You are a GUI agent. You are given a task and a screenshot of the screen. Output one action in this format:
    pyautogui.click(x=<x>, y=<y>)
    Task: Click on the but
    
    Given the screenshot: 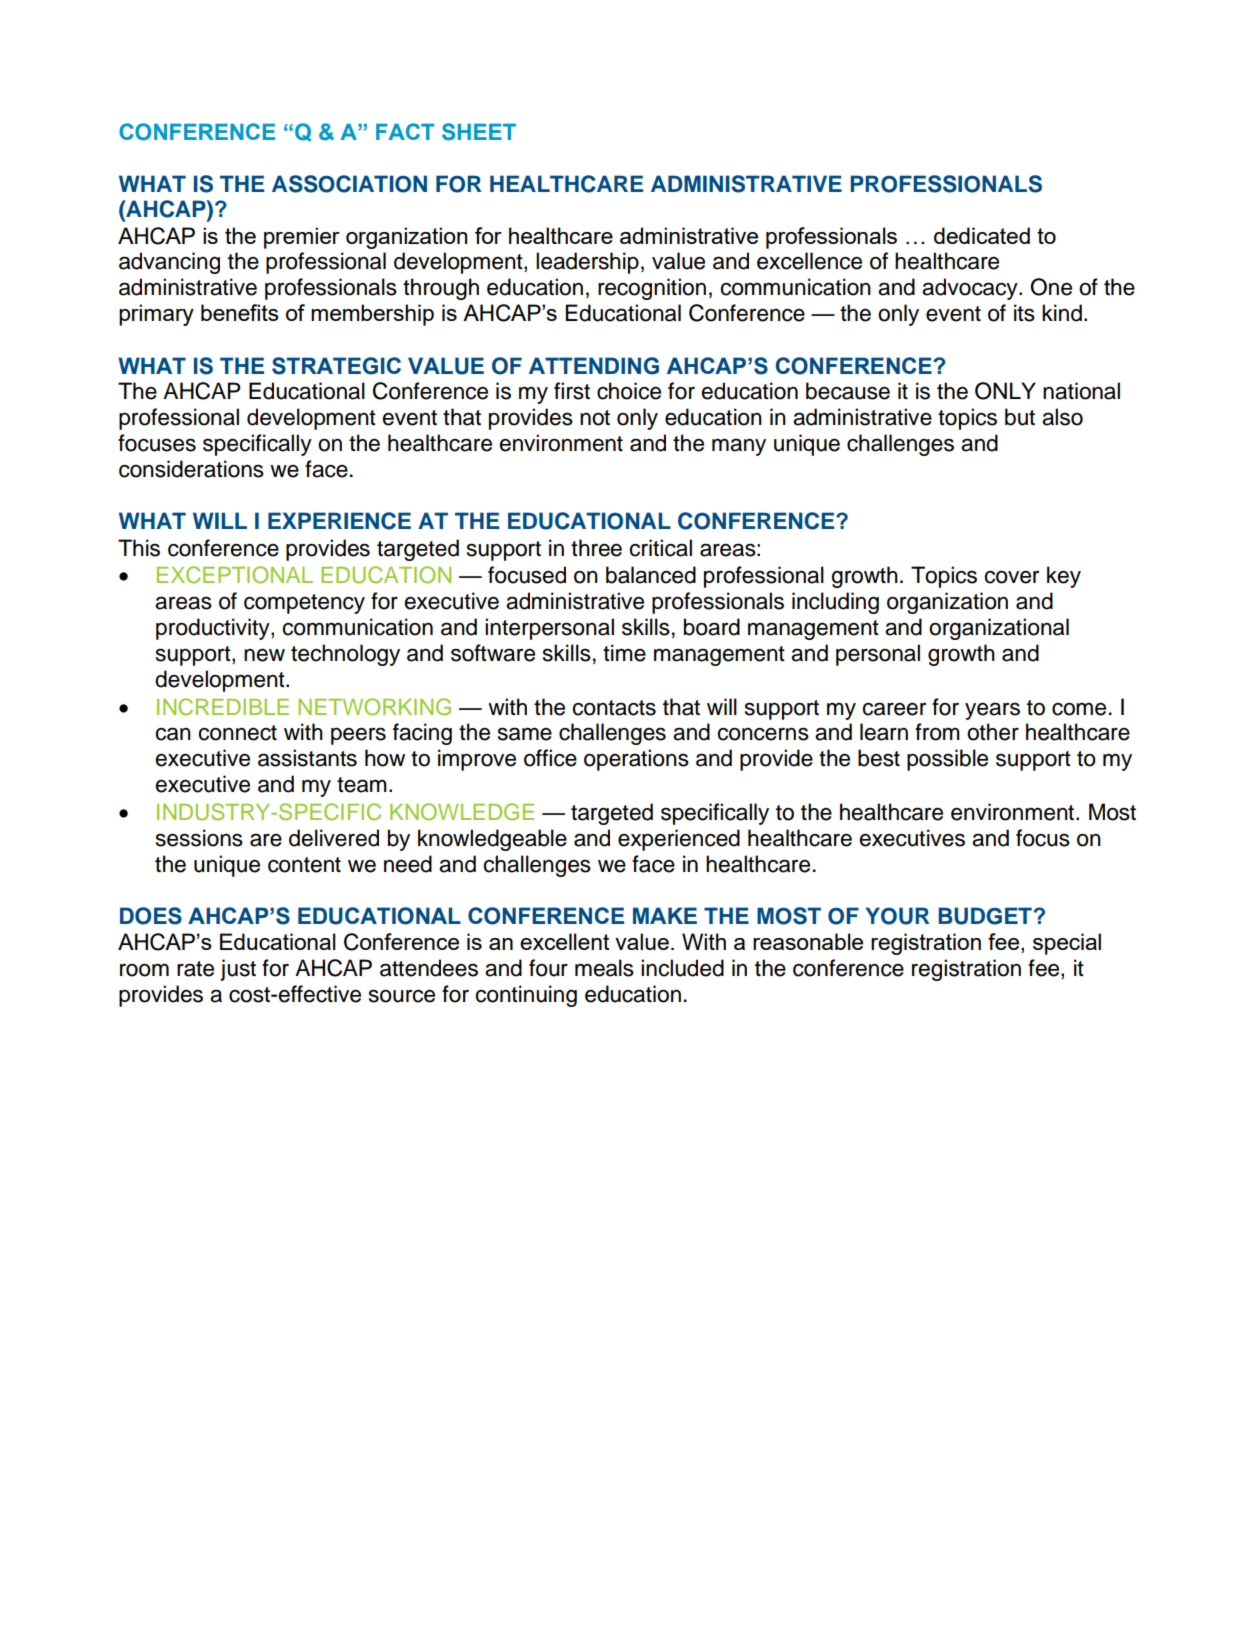 What is the action you would take?
    pyautogui.click(x=1020, y=417)
